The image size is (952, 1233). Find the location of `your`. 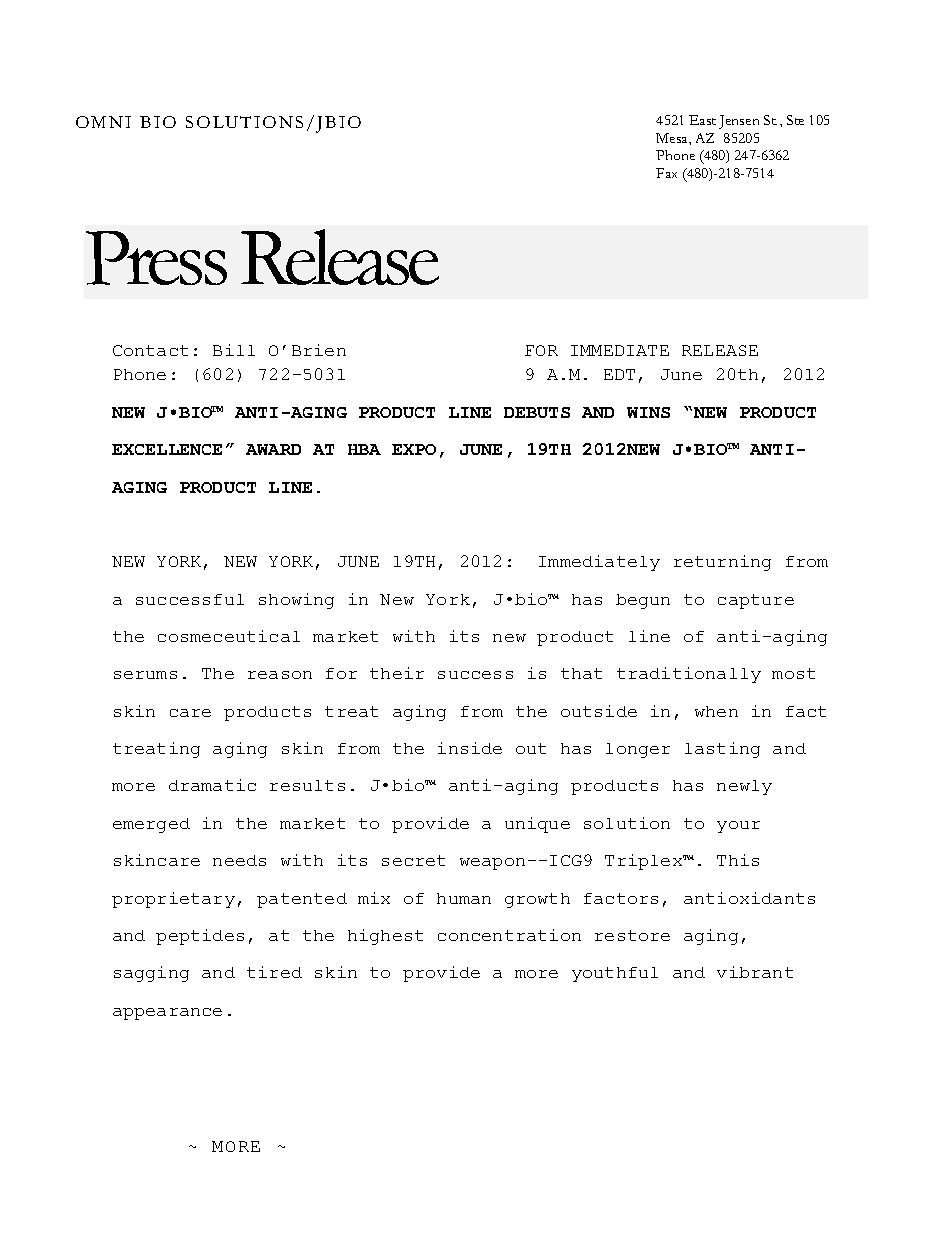

your is located at coordinates (738, 827).
